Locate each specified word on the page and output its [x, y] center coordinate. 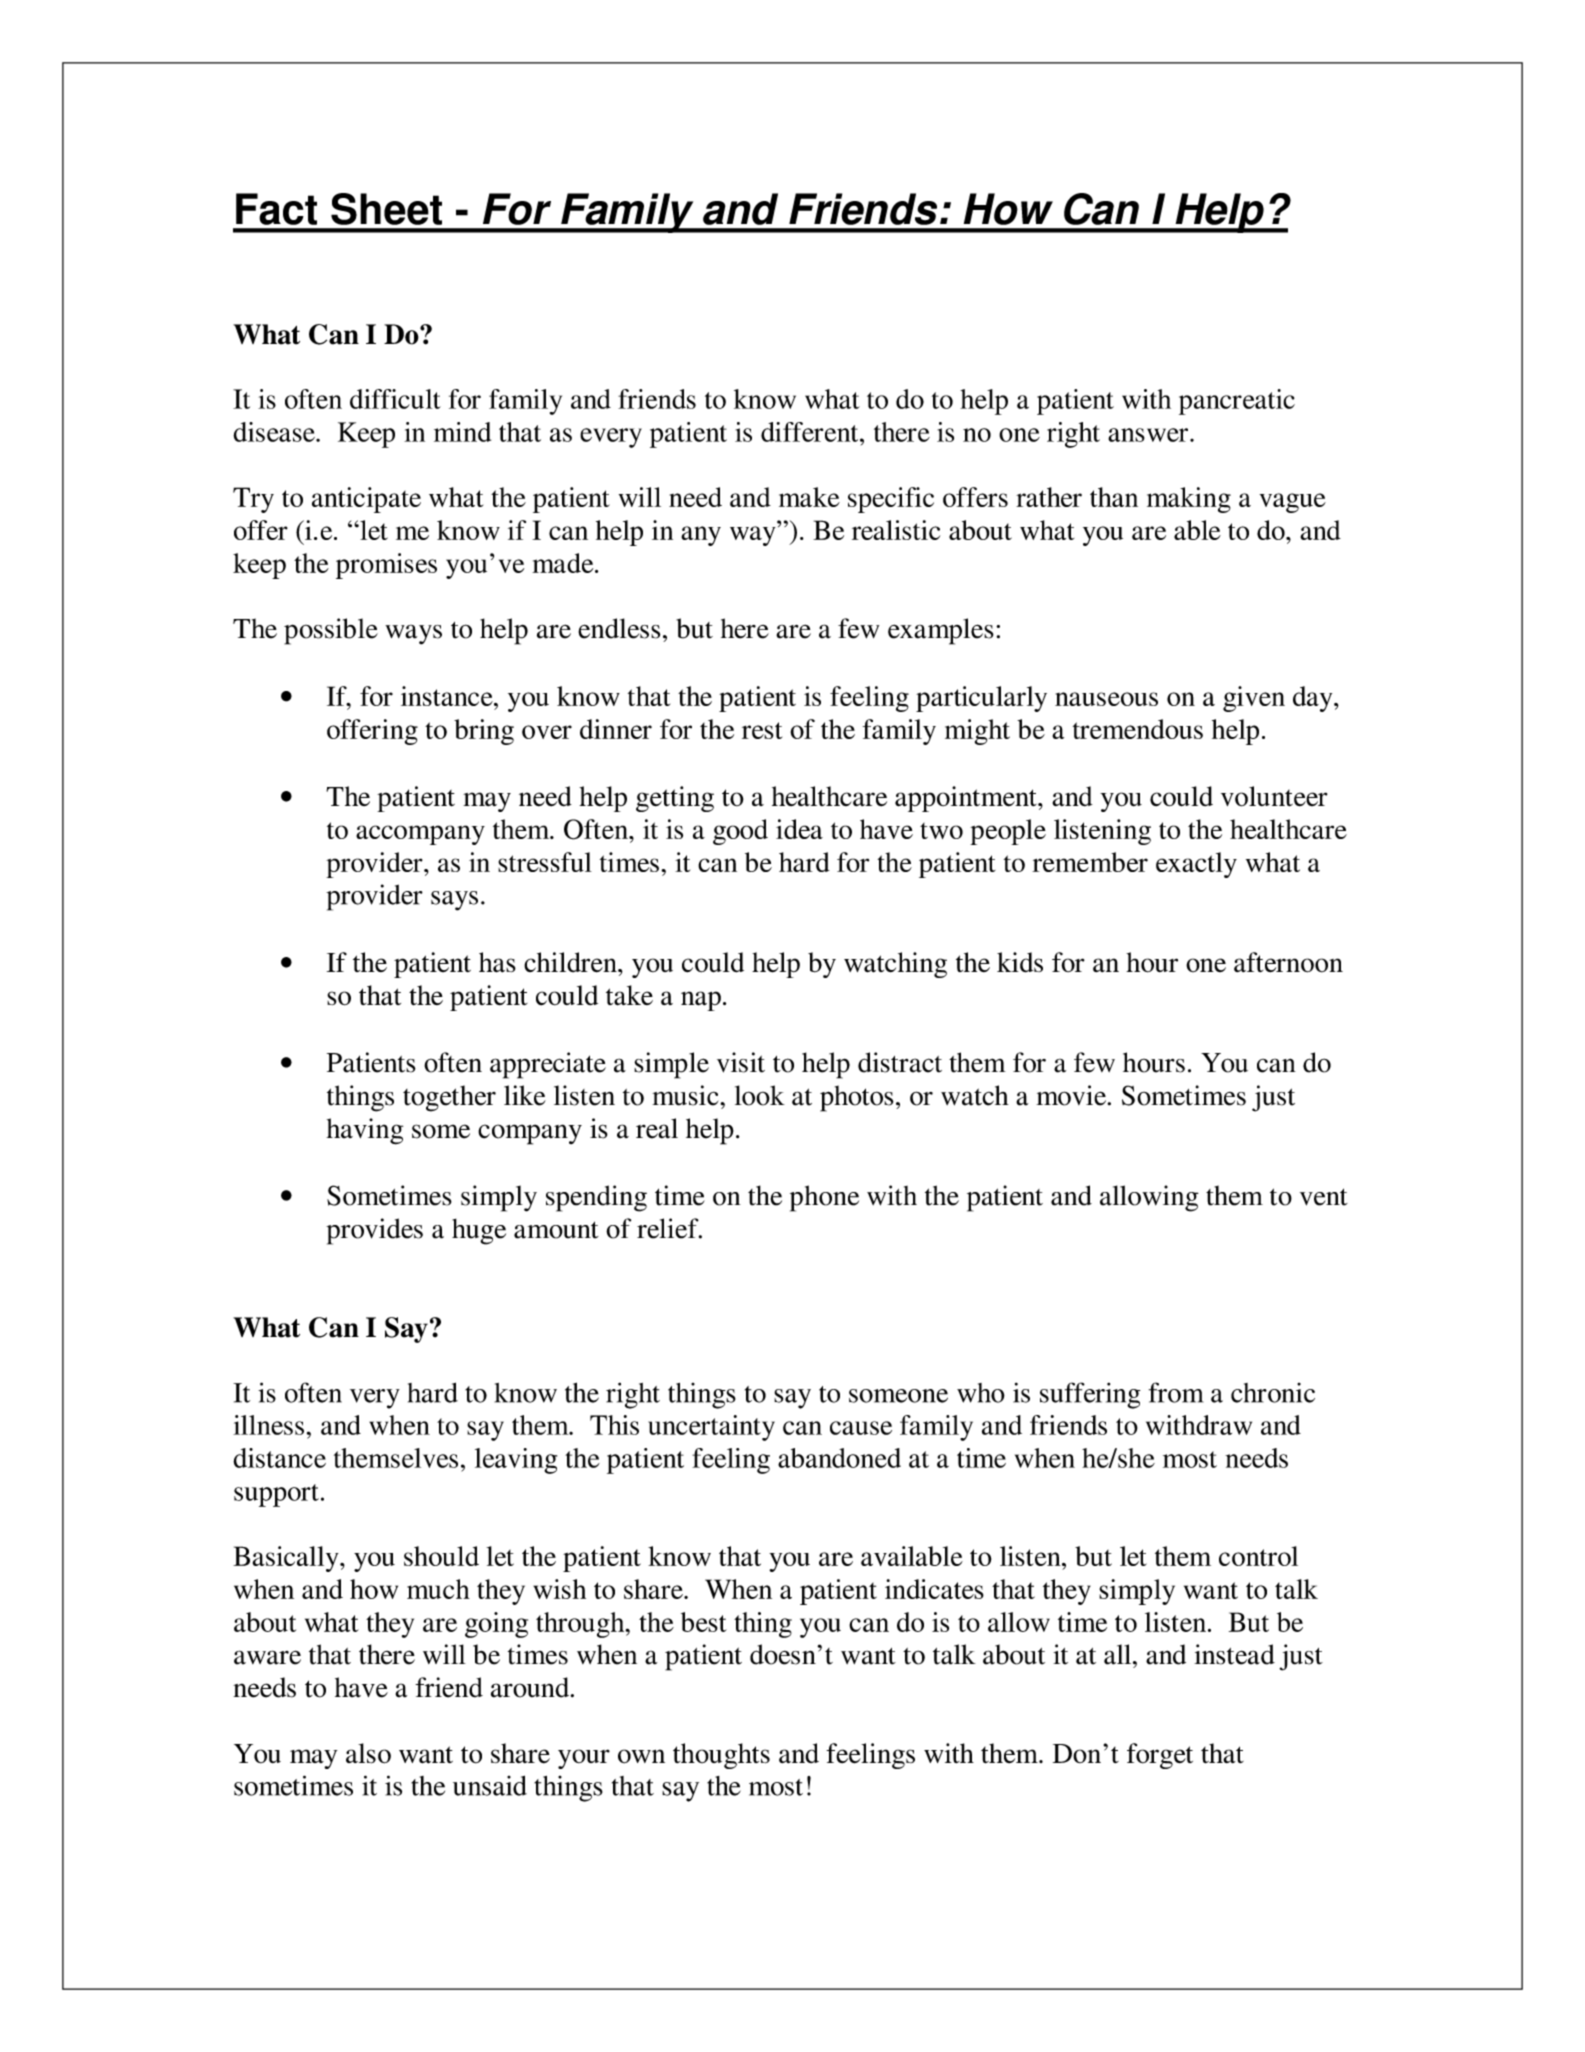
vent [1324, 1197]
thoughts [721, 1756]
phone [824, 1198]
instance [448, 696]
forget [1160, 1756]
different [811, 432]
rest [762, 730]
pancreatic [1237, 402]
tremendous [1138, 729]
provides [374, 1231]
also [368, 1753]
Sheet [386, 209]
